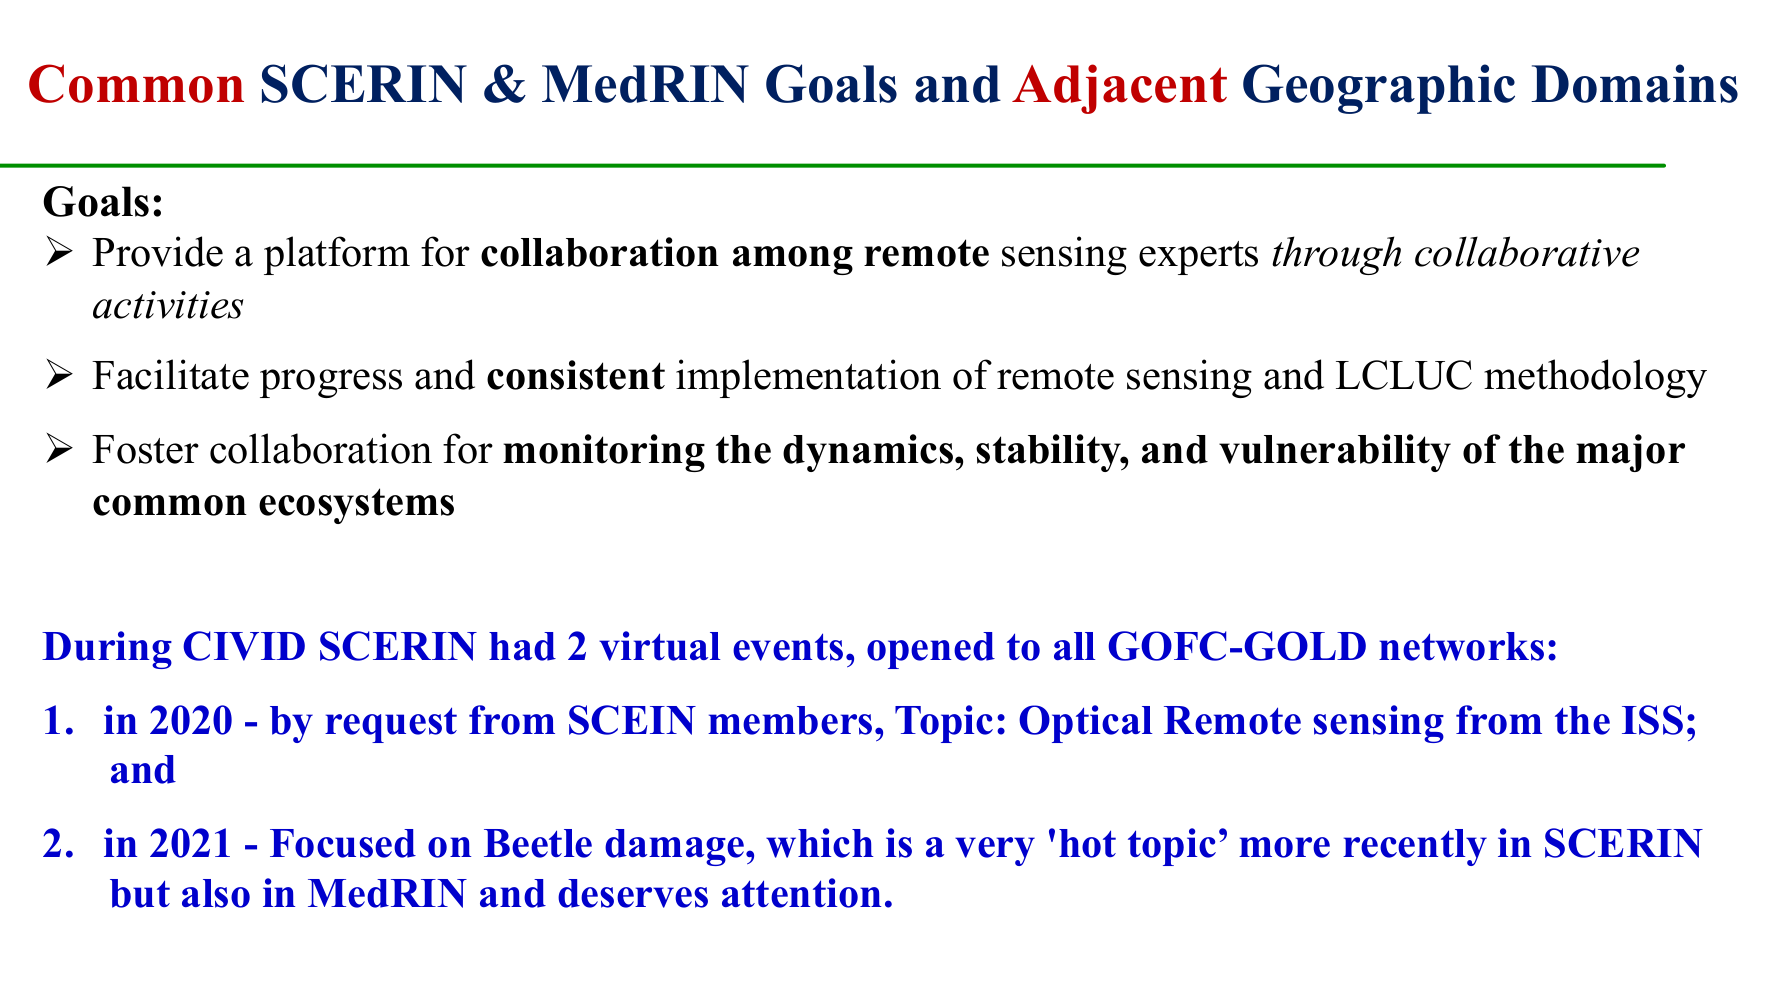 The width and height of the screenshot is (1767, 994). I want to click on which, so click(819, 843).
